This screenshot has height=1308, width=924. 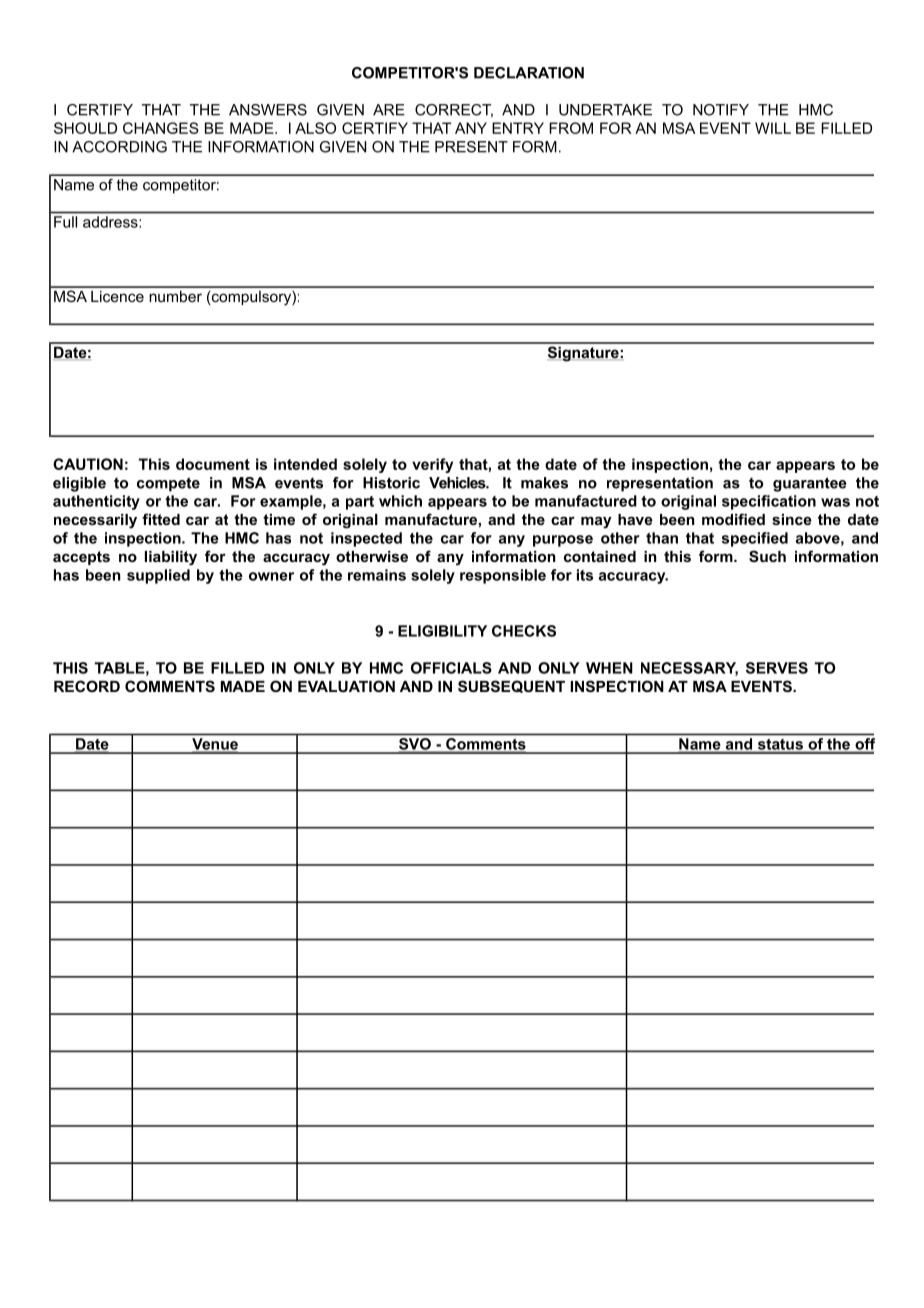 What do you see at coordinates (721, 110) in the screenshot?
I see `NOTIFY` at bounding box center [721, 110].
